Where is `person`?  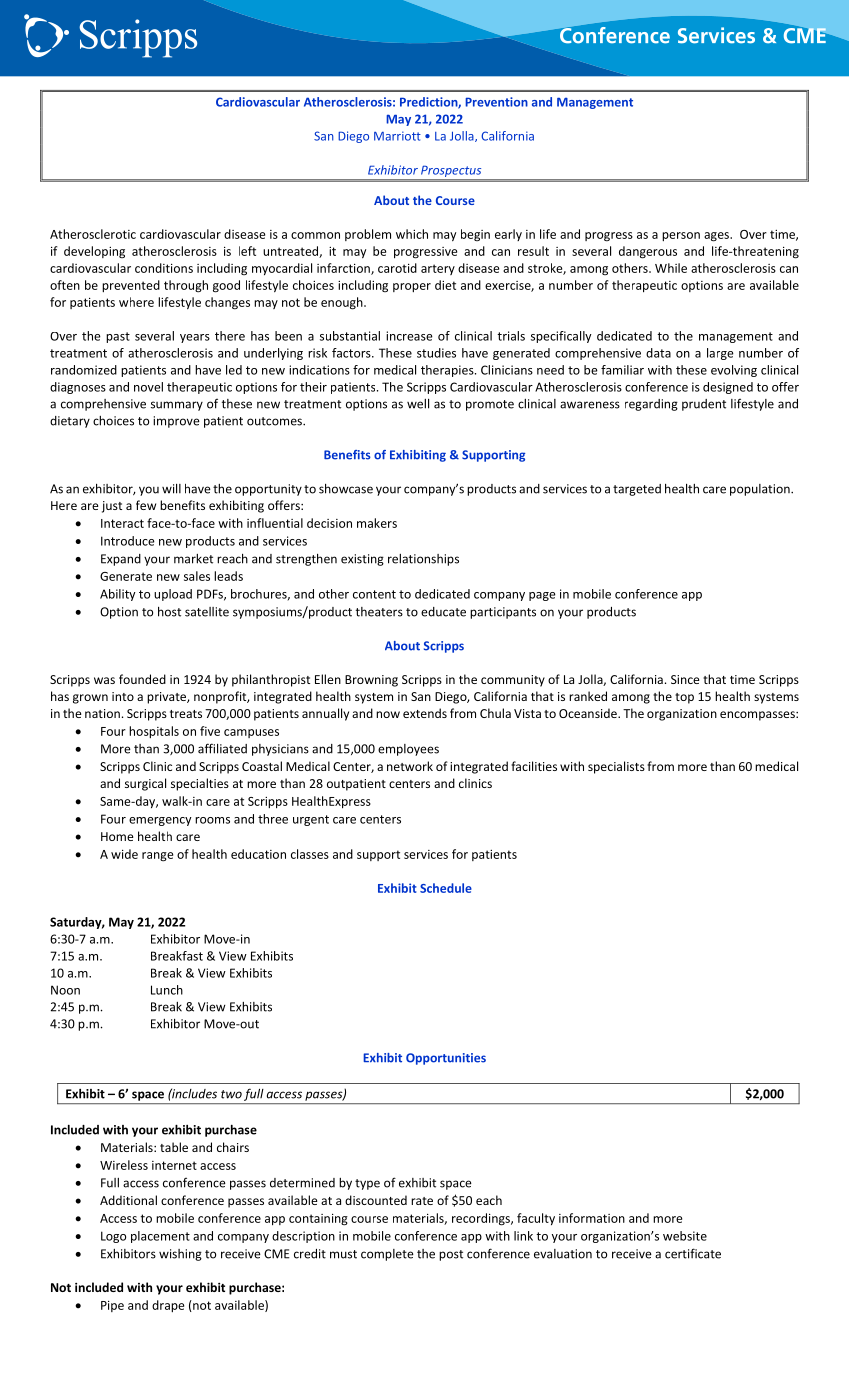 person is located at coordinates (681, 236).
